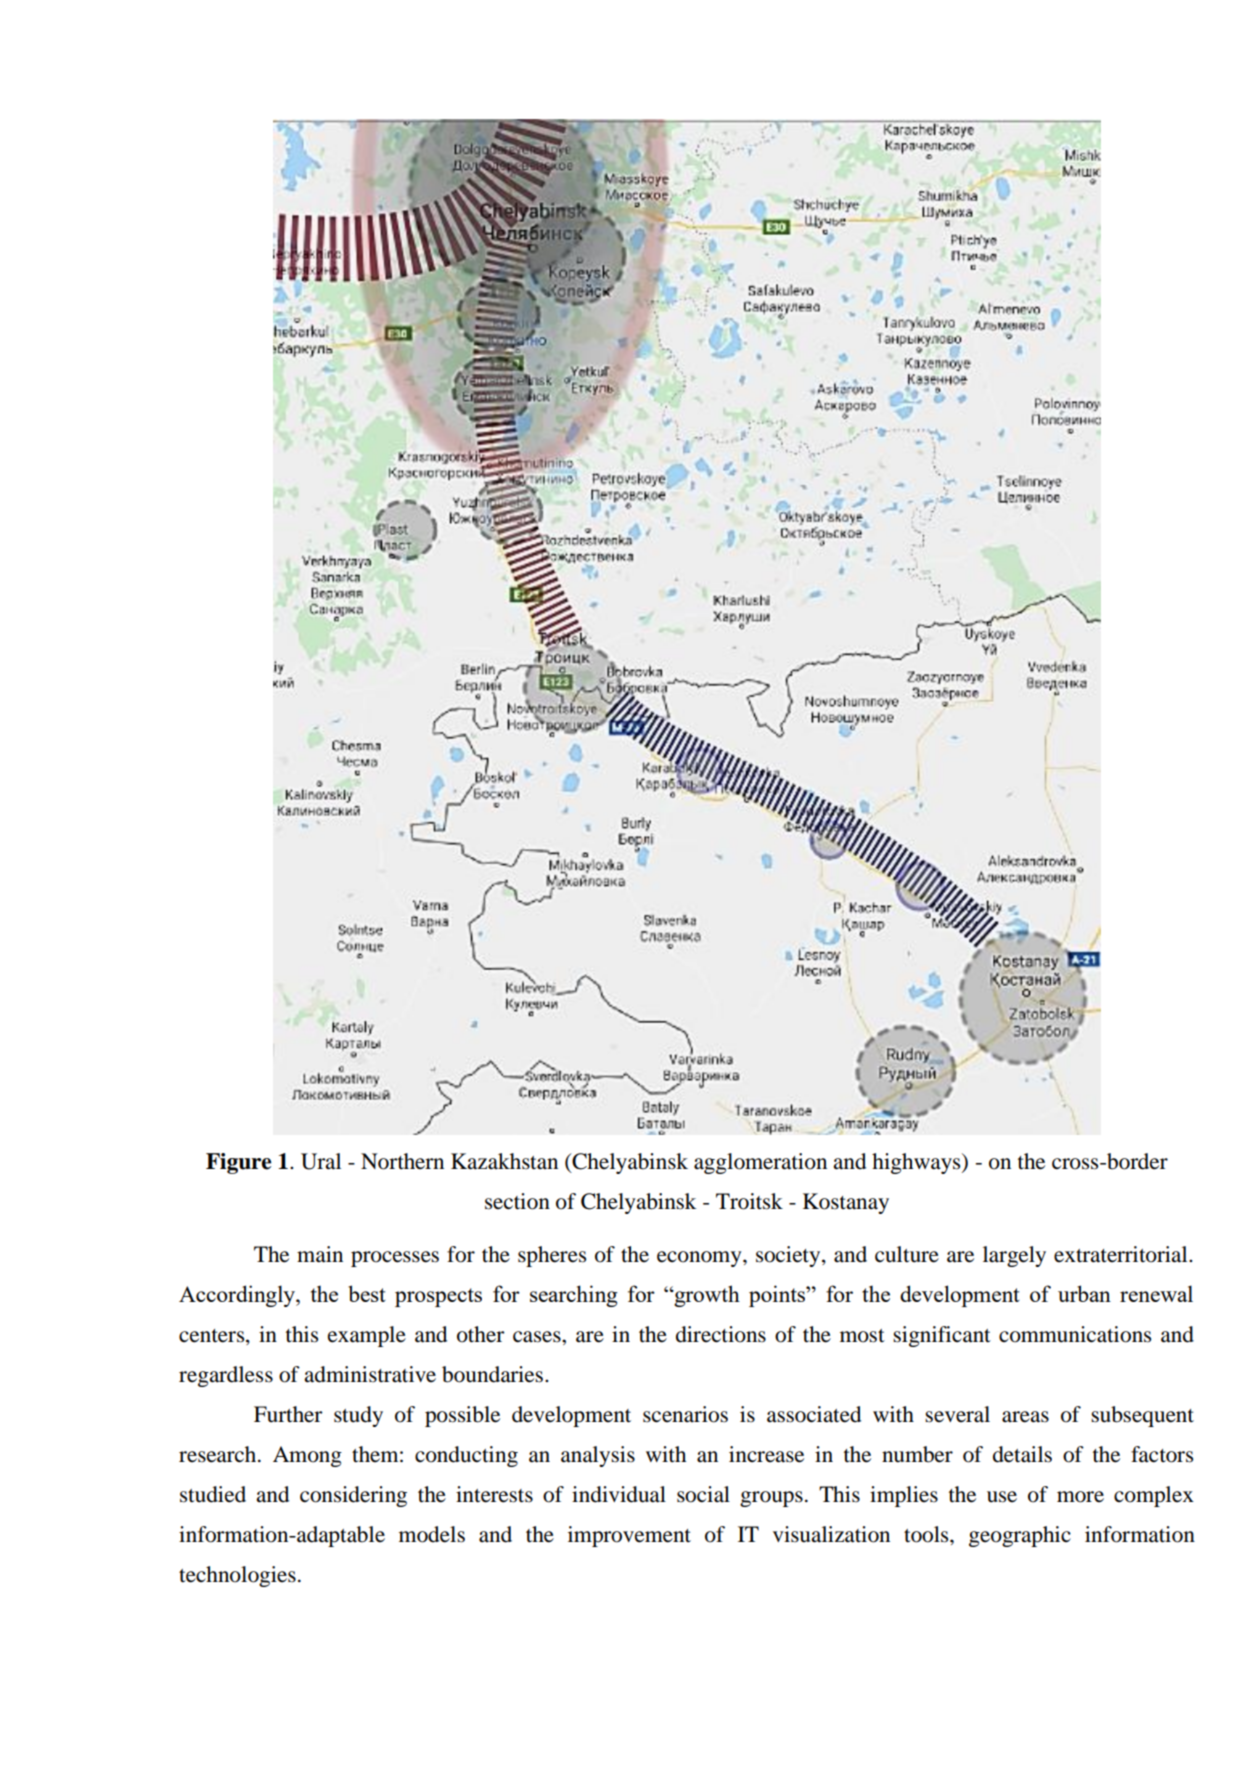 The image size is (1254, 1773). Describe the element at coordinates (1014, 1256) in the screenshot. I see `largely` at that location.
